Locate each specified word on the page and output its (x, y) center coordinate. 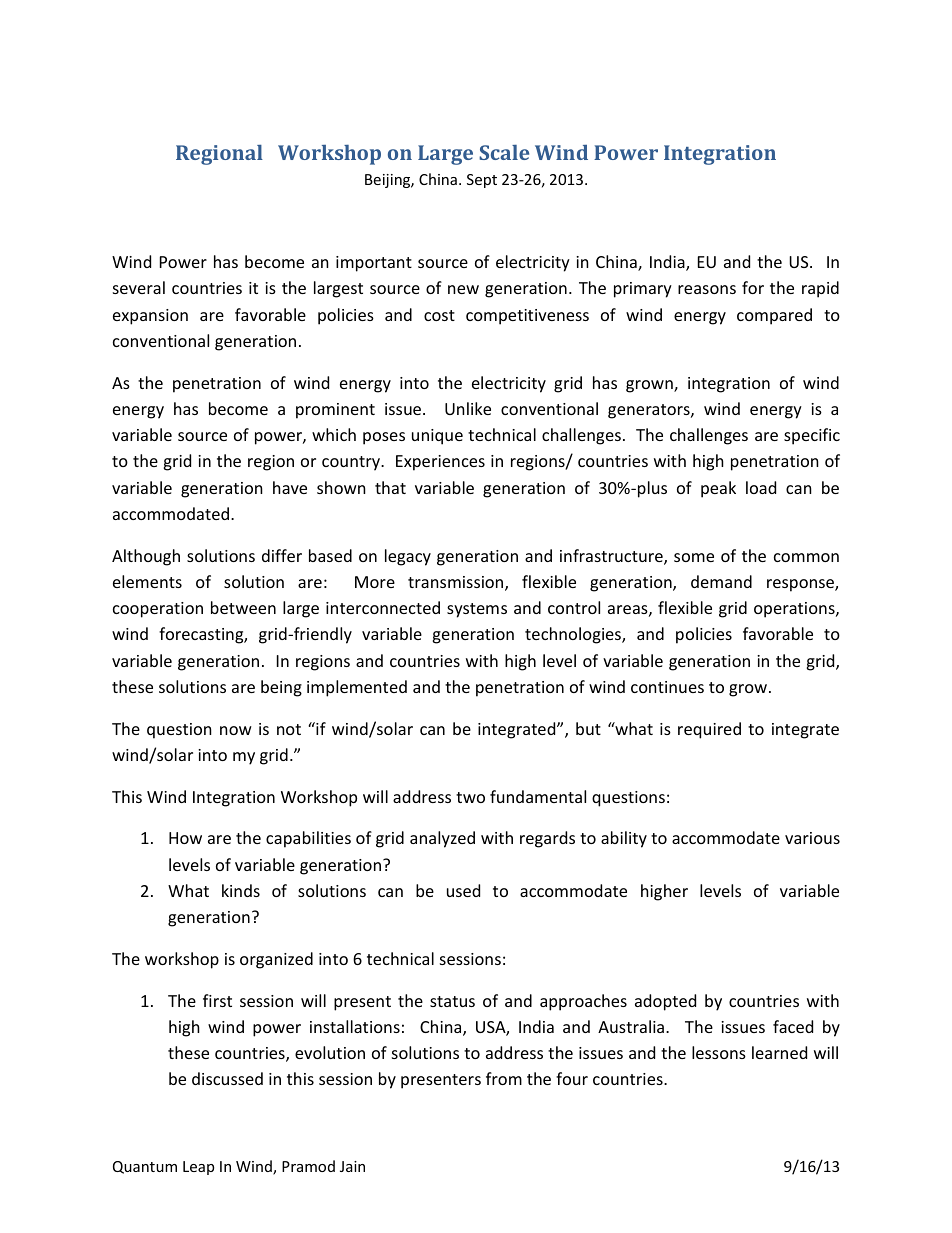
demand (721, 581)
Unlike (468, 408)
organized (276, 960)
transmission (457, 583)
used (463, 890)
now (236, 730)
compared (774, 316)
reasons (707, 289)
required (709, 730)
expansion (150, 317)
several (139, 287)
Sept (482, 181)
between (243, 607)
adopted (665, 1002)
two (470, 797)
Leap (198, 1168)
